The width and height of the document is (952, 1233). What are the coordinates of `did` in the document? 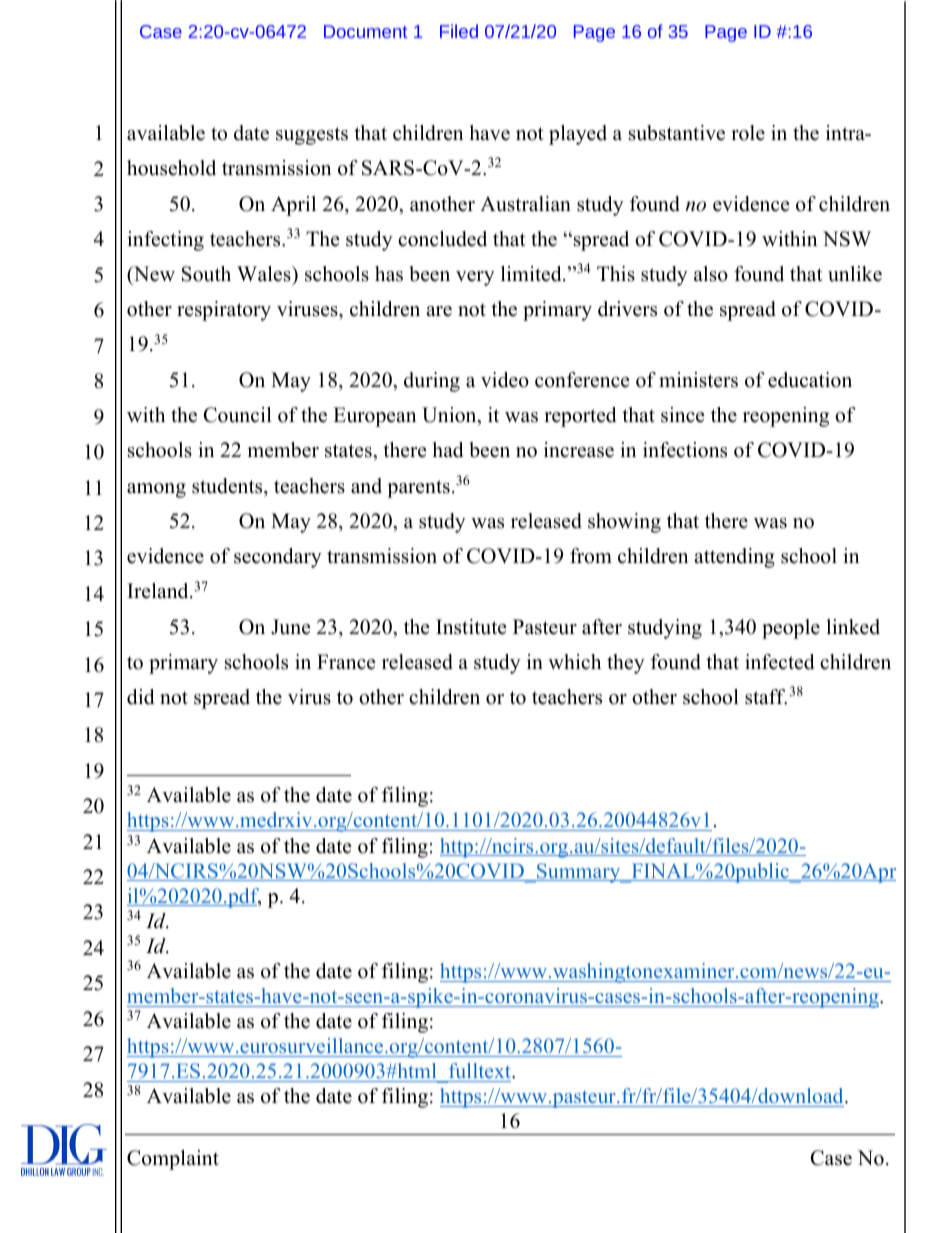 It's located at (140, 697).
